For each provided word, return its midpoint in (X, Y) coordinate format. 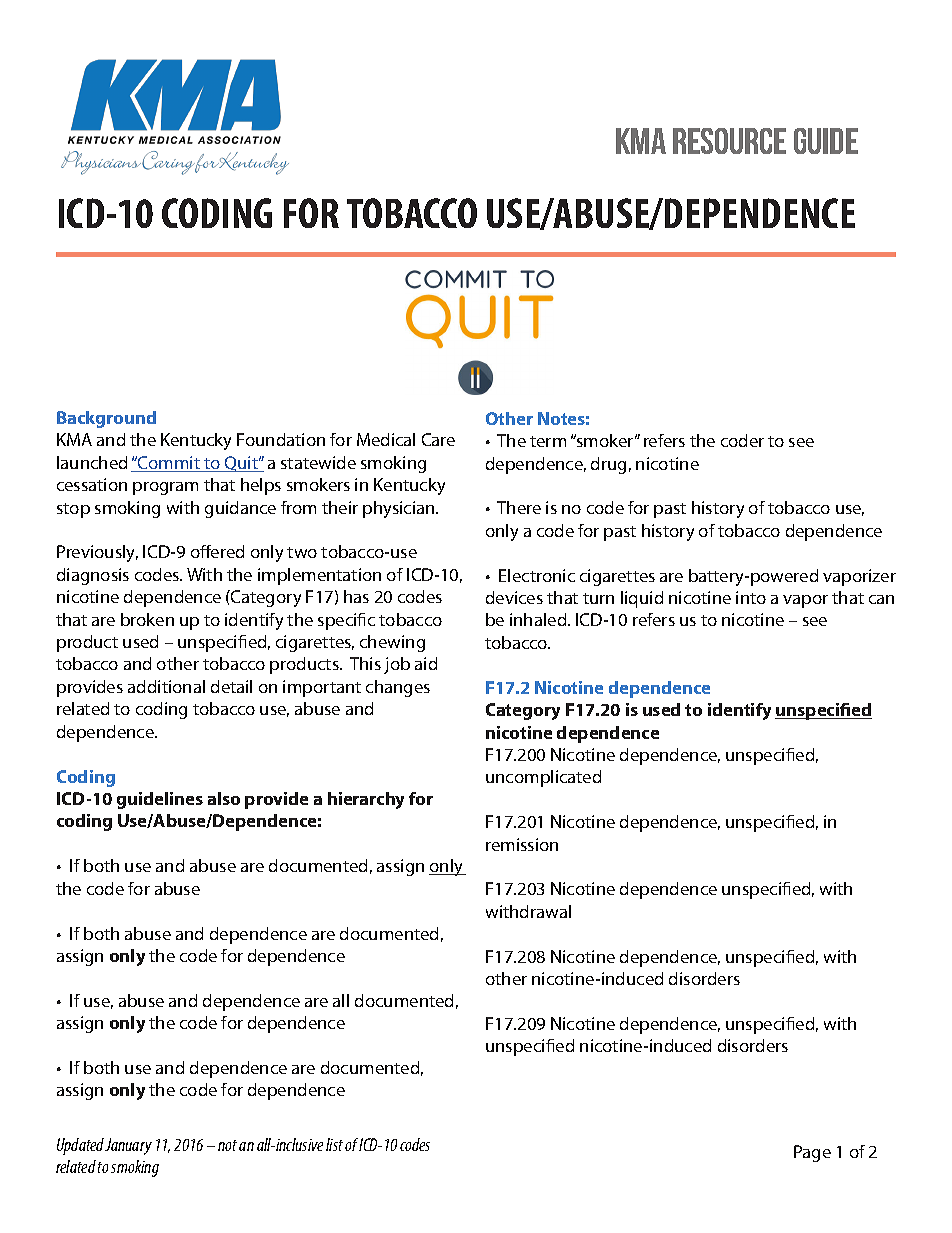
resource (729, 141)
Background (106, 419)
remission (522, 844)
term (548, 441)
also (224, 798)
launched (92, 462)
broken (147, 619)
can (881, 599)
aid (426, 663)
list (334, 1144)
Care (438, 439)
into (751, 597)
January (128, 1146)
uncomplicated (543, 778)
